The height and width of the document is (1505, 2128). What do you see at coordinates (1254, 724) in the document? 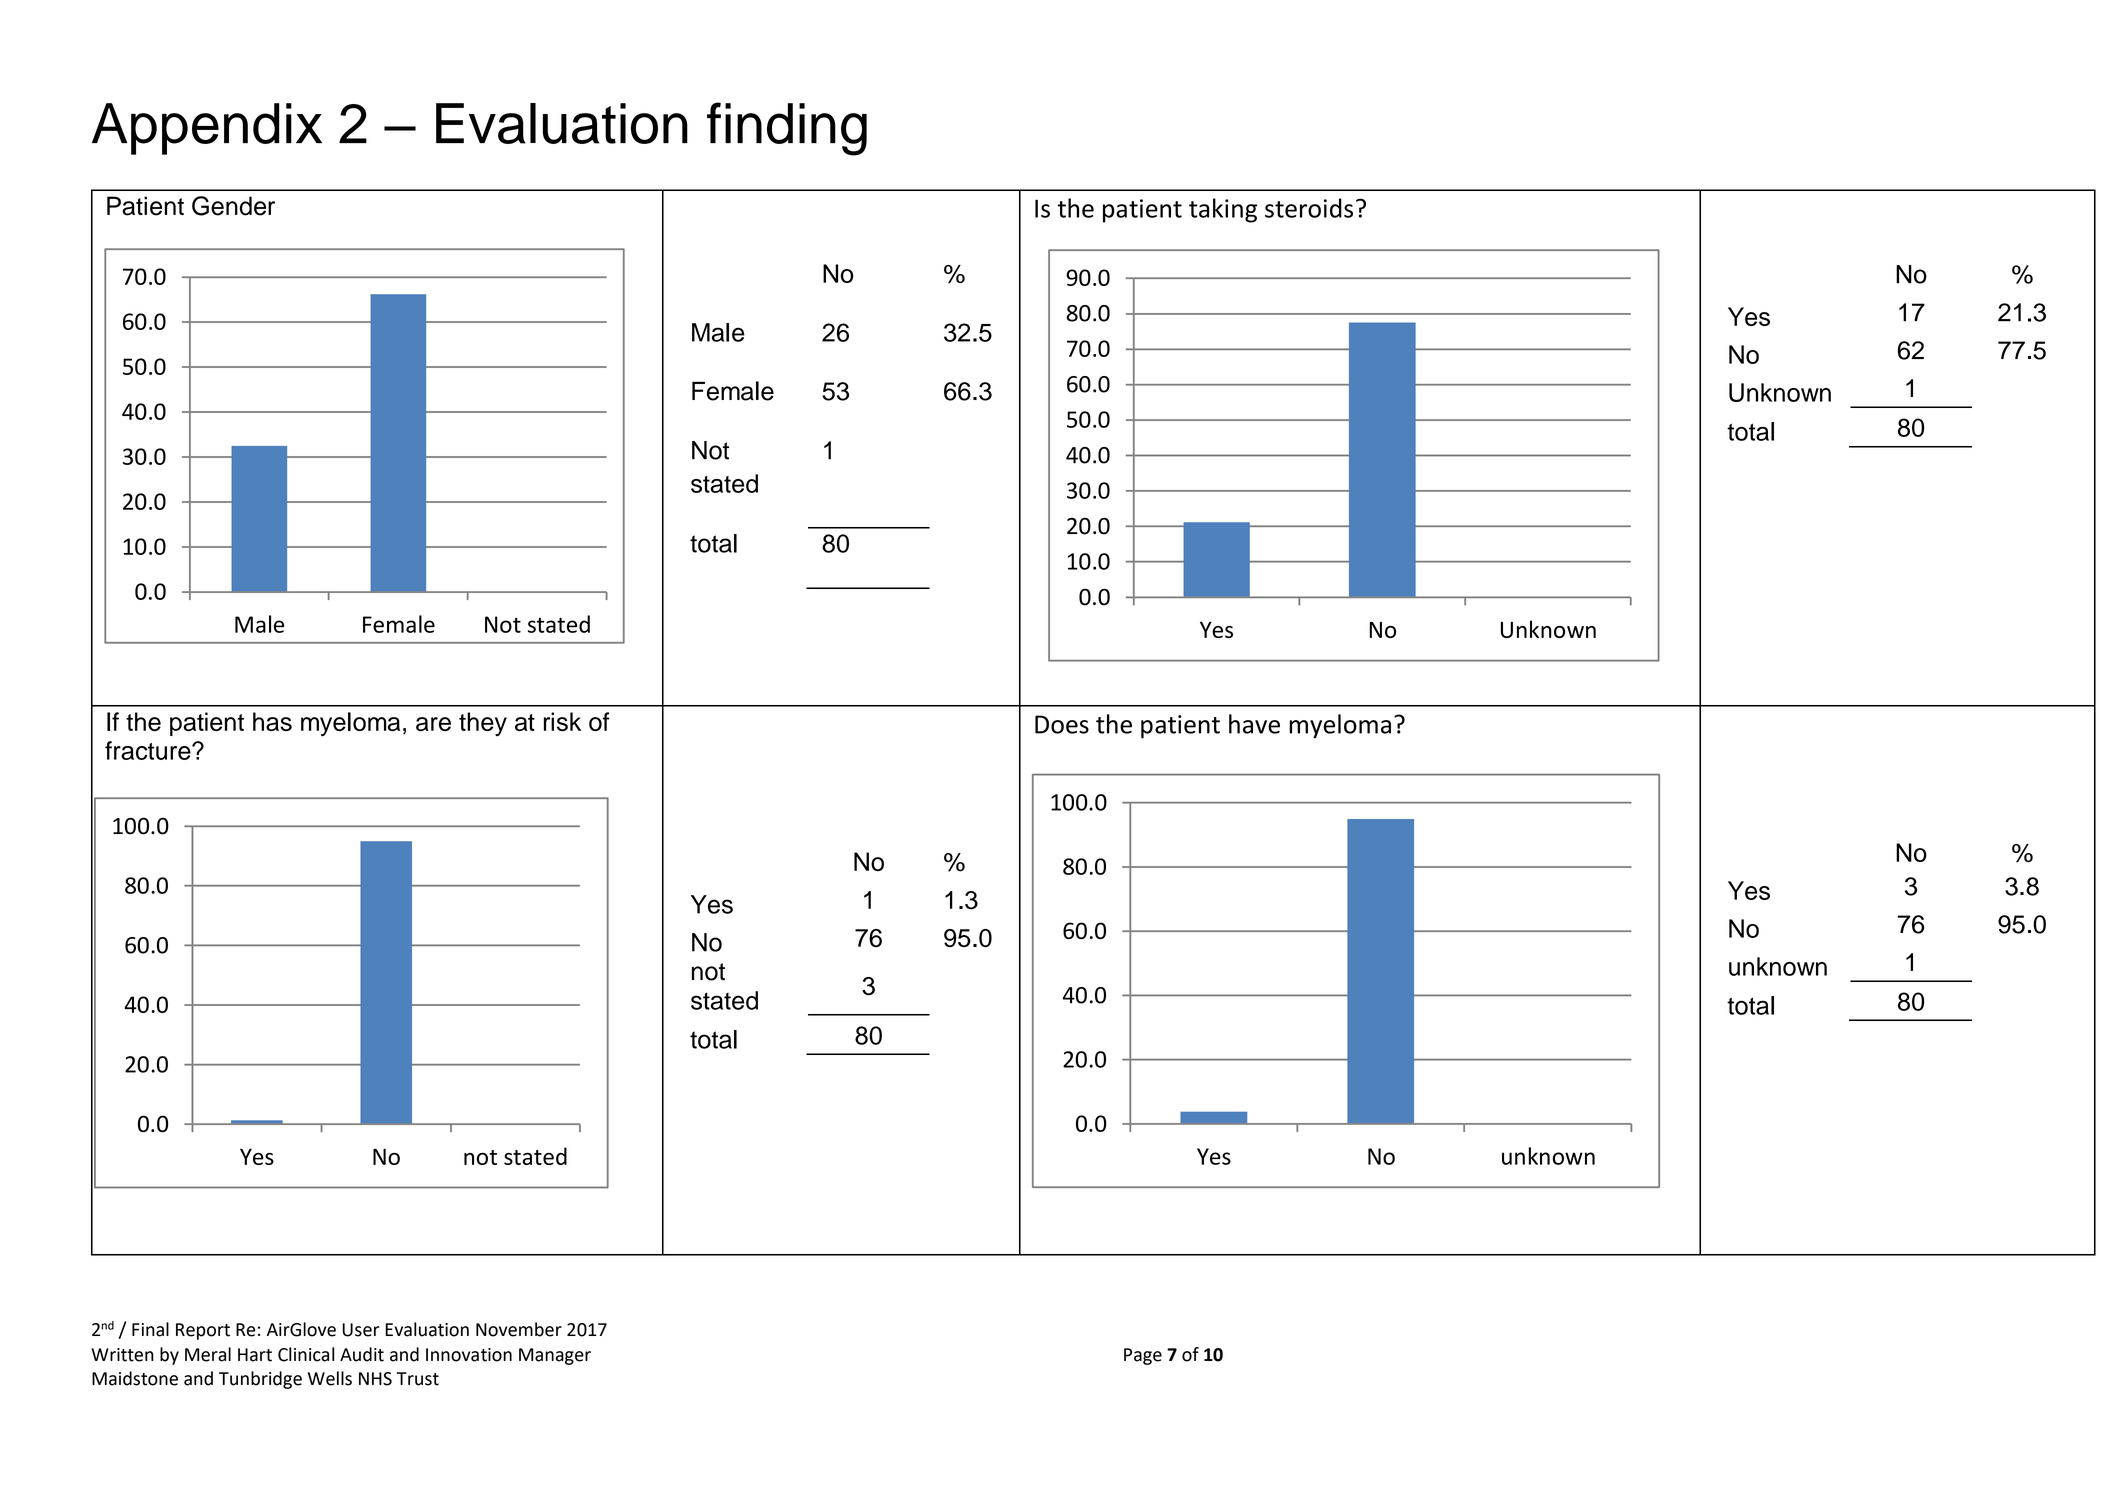
I see `have` at bounding box center [1254, 724].
